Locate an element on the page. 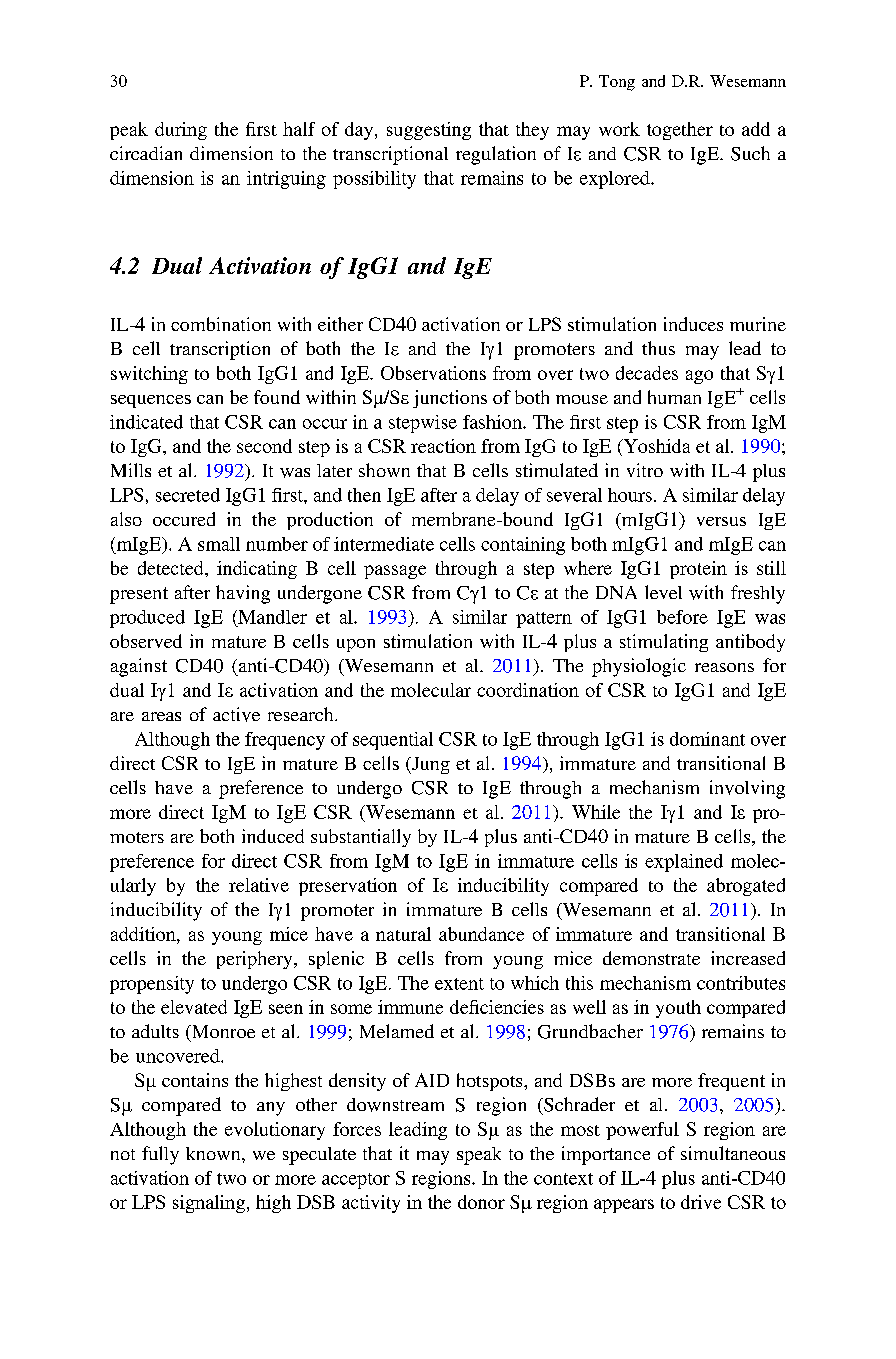 This image has height=1359, width=896. extent is located at coordinates (459, 984).
